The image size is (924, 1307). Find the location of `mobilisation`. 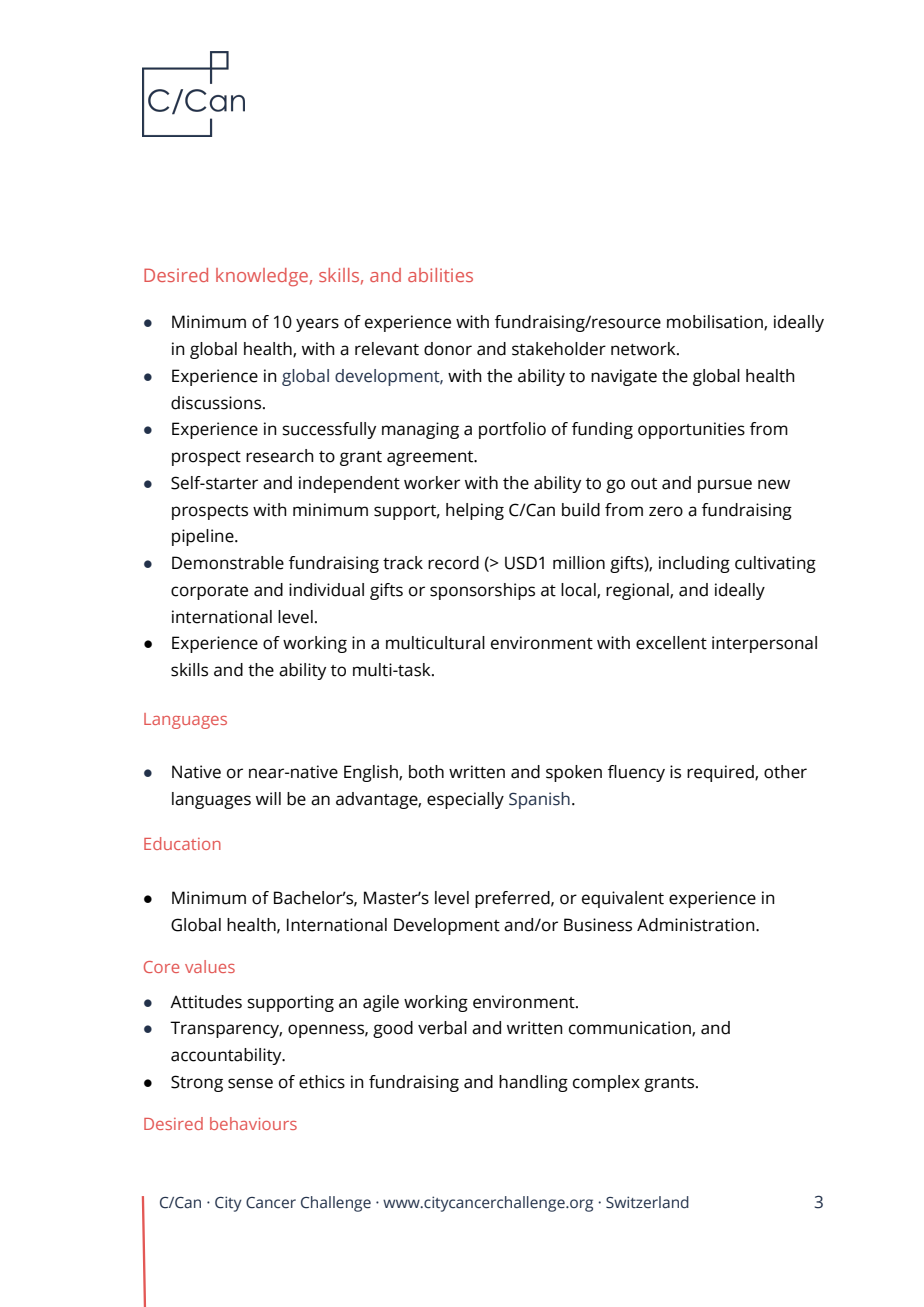

mobilisation is located at coordinates (716, 322).
